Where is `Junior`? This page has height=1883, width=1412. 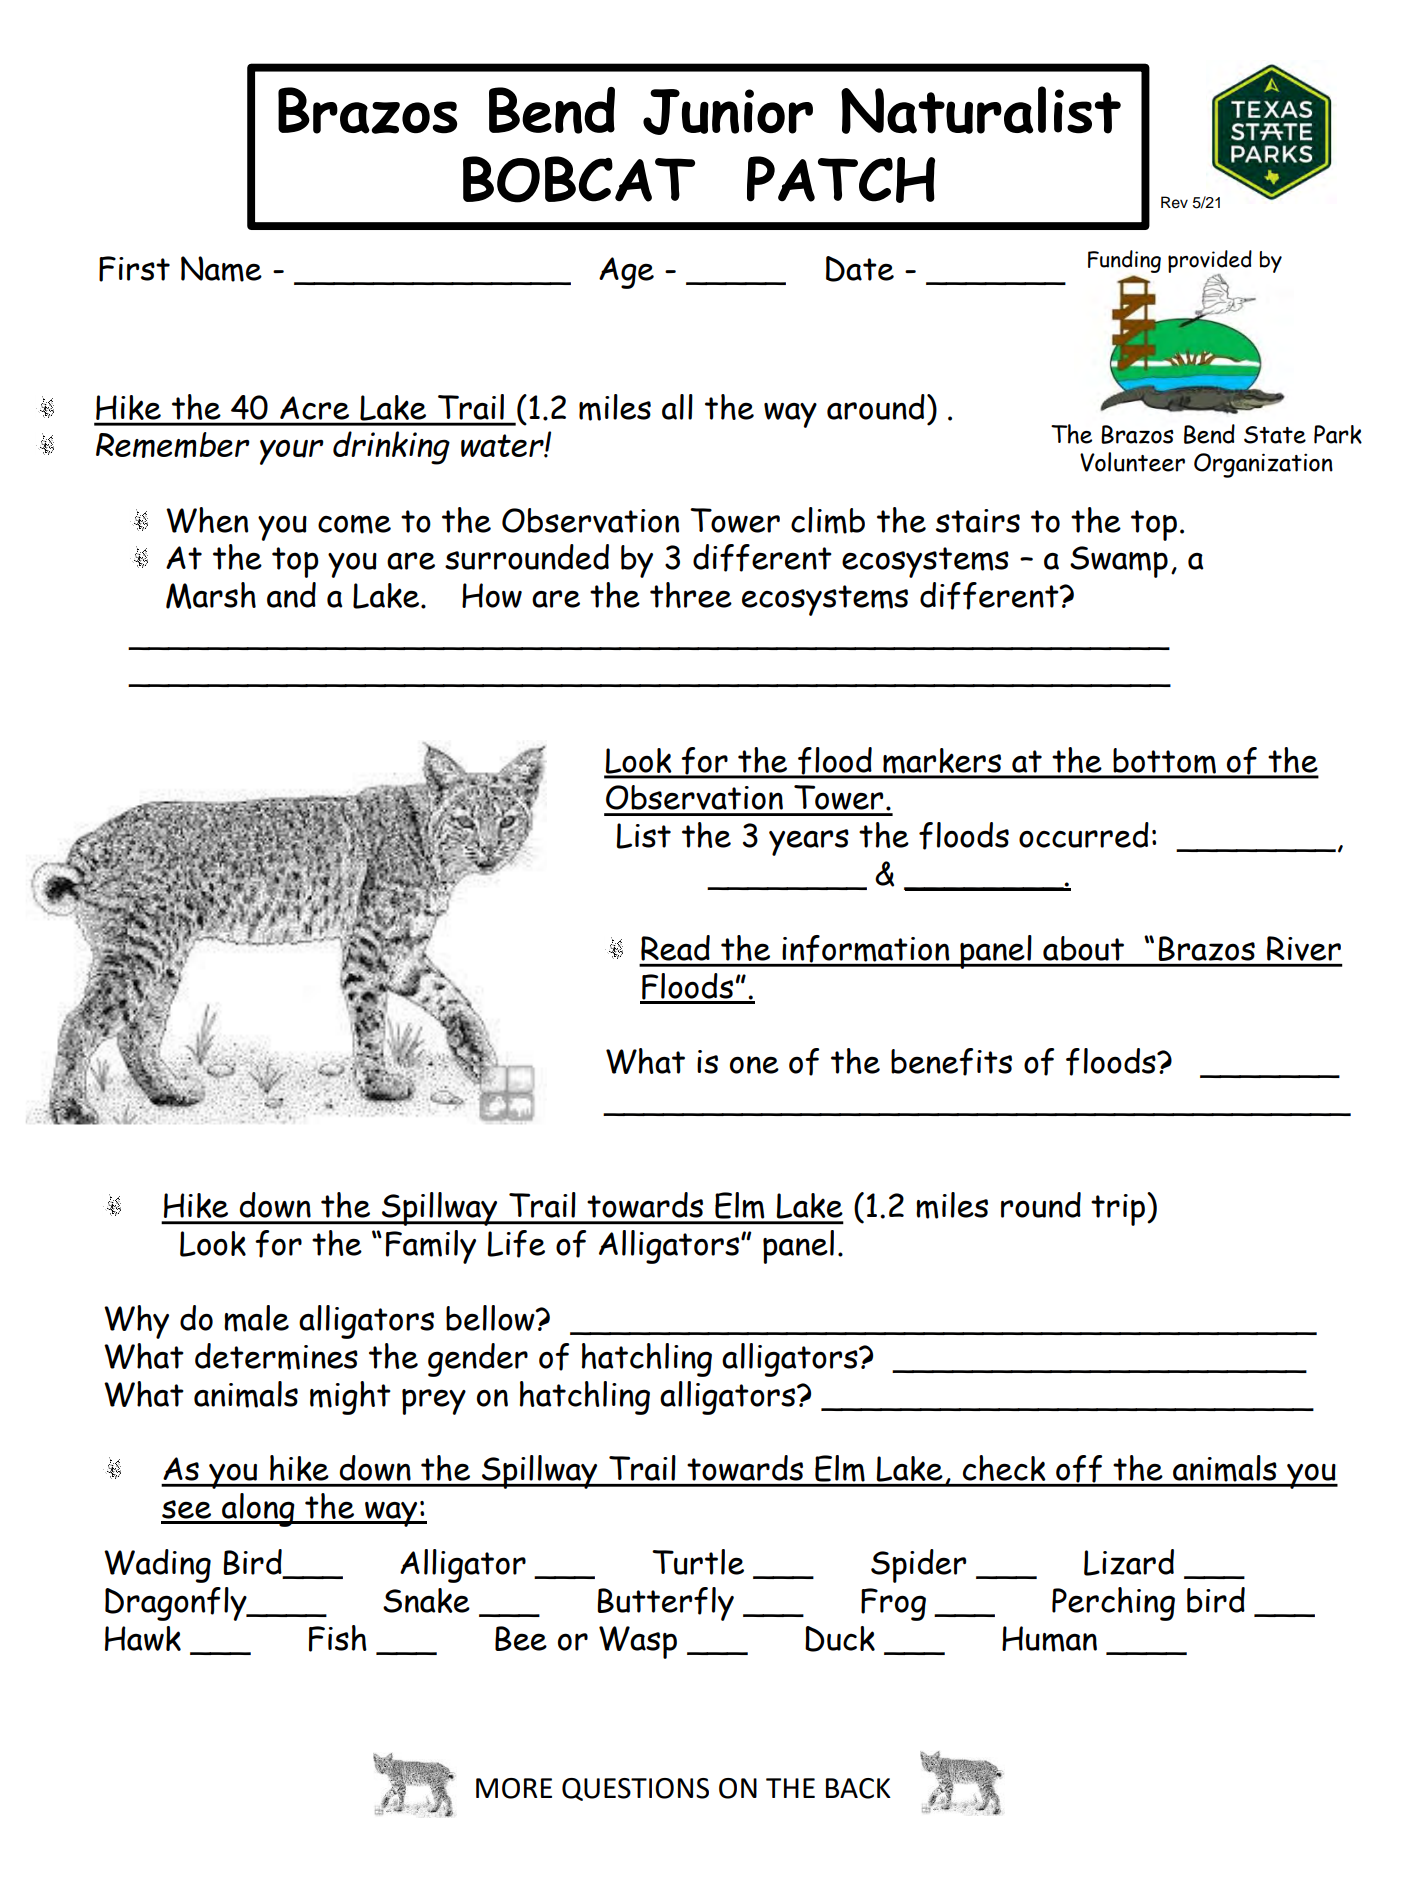 Junior is located at coordinates (728, 112).
